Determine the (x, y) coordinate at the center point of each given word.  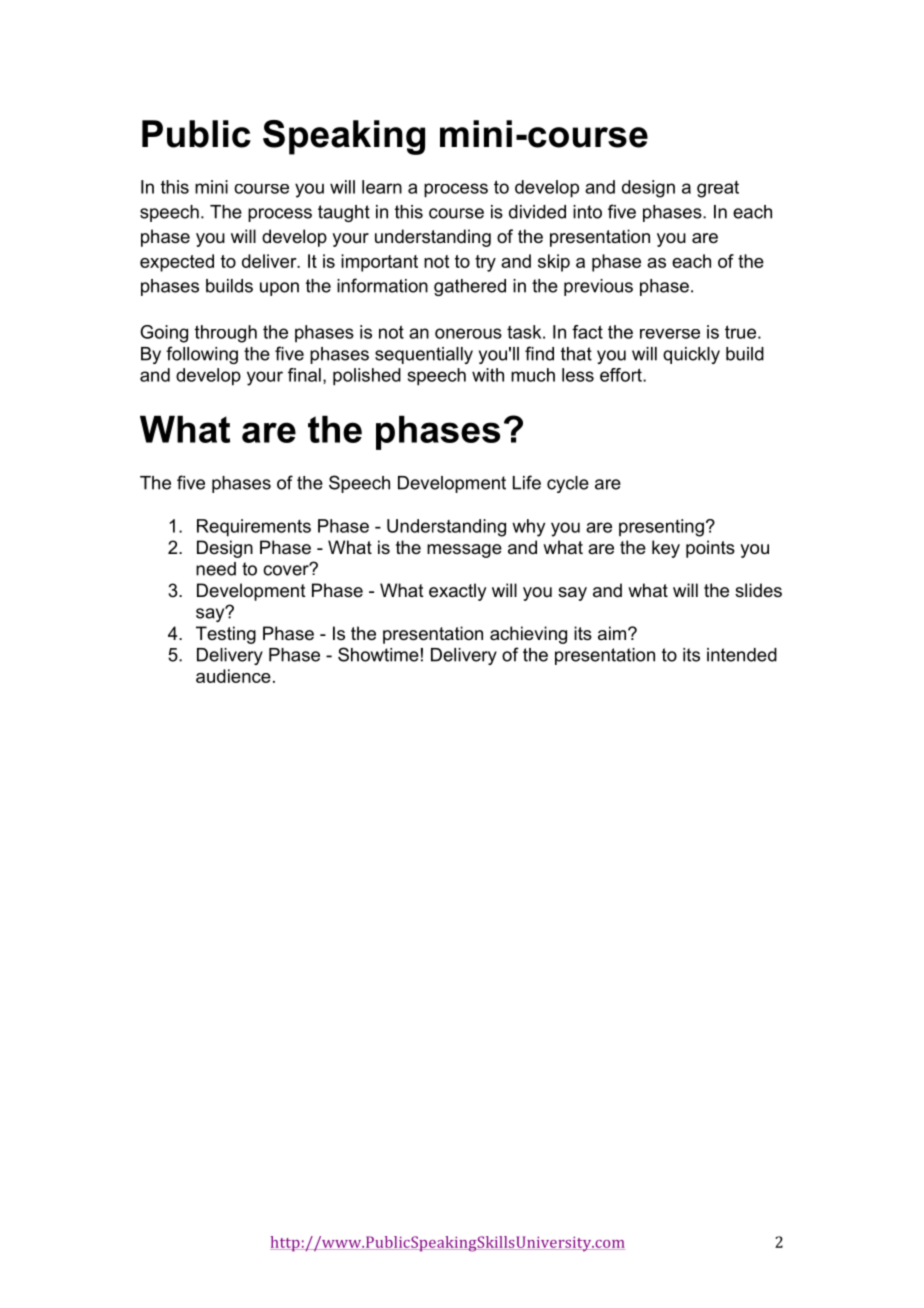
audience (233, 676)
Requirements (254, 528)
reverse (670, 333)
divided (537, 212)
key (666, 549)
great (718, 189)
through (226, 334)
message (464, 551)
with (488, 375)
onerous (468, 333)
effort (622, 375)
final (304, 375)
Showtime (378, 654)
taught (344, 213)
